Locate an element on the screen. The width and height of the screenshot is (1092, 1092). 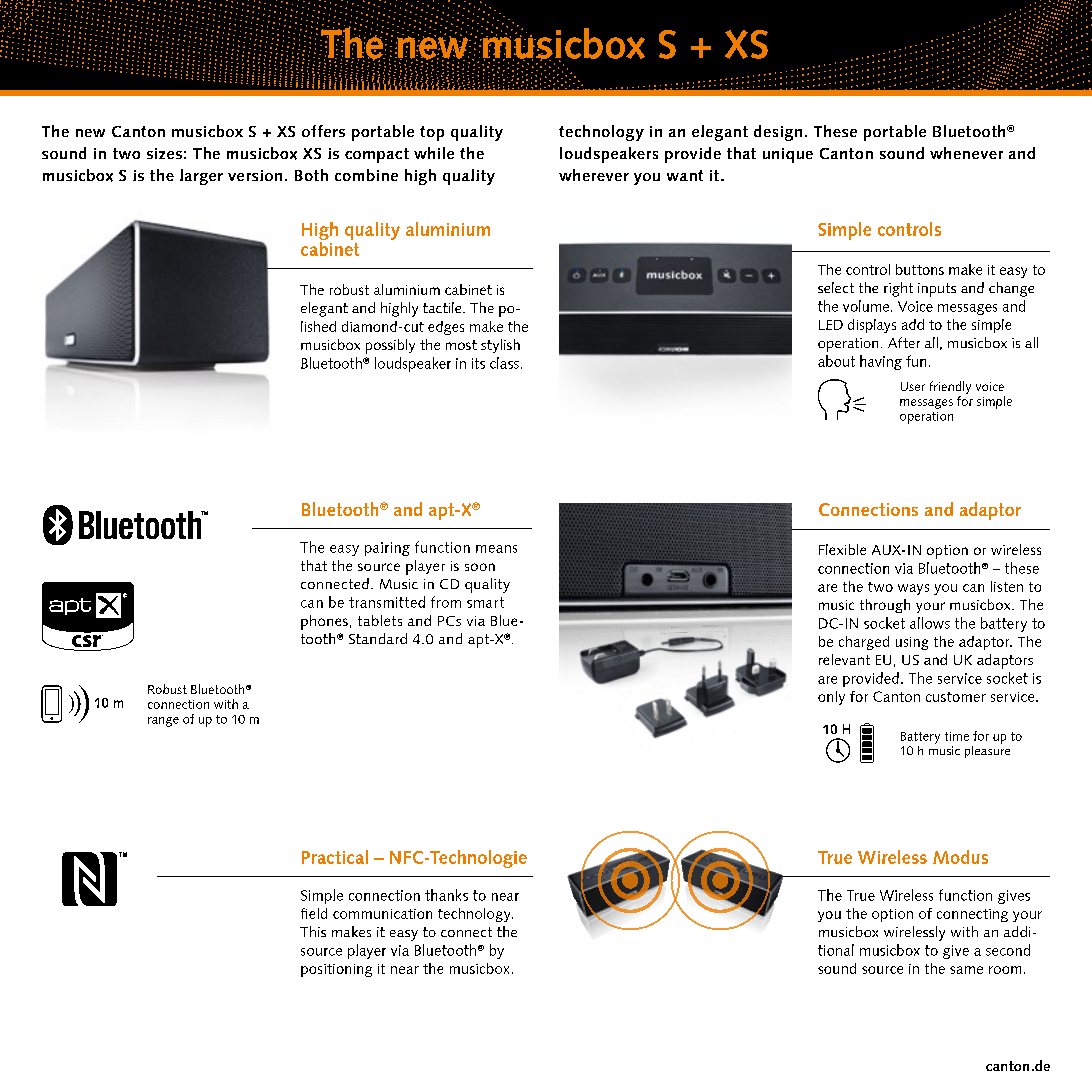
possibly is located at coordinates (390, 346).
